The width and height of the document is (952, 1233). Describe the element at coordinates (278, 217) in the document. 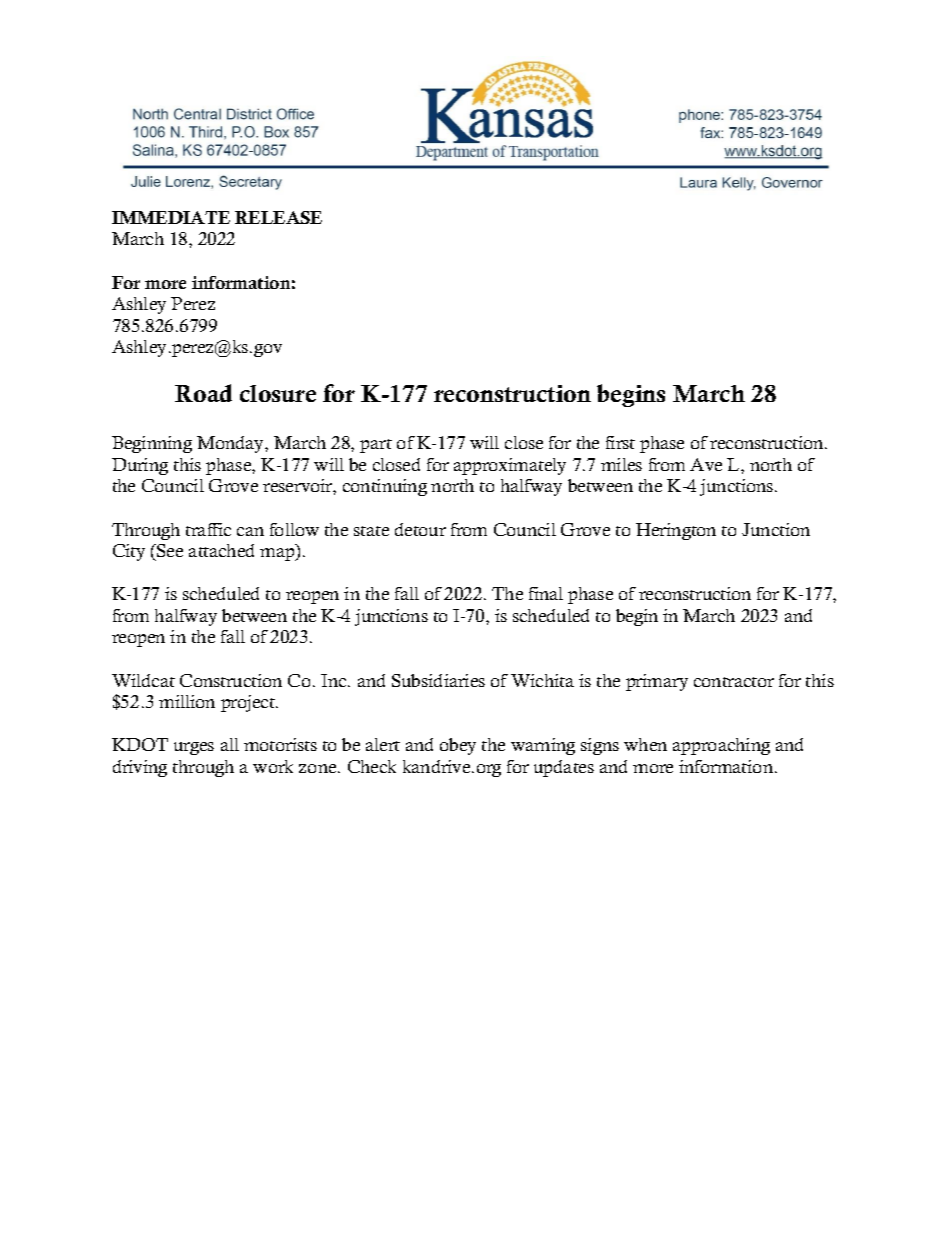

I see `RELEASE` at that location.
